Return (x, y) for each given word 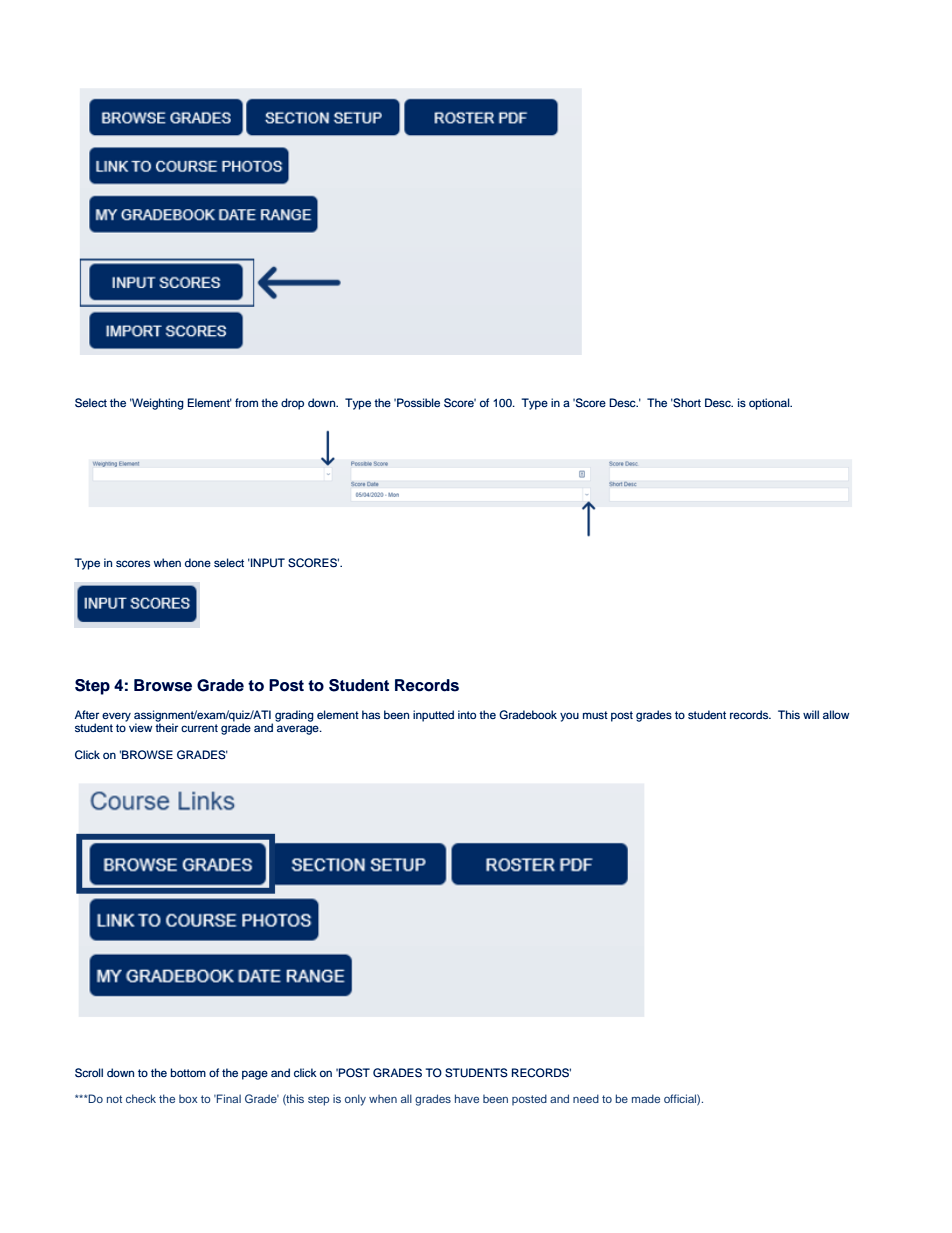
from (246, 402)
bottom (188, 1072)
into (467, 714)
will (811, 714)
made (646, 1098)
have (467, 1098)
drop (292, 404)
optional (770, 404)
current (199, 728)
